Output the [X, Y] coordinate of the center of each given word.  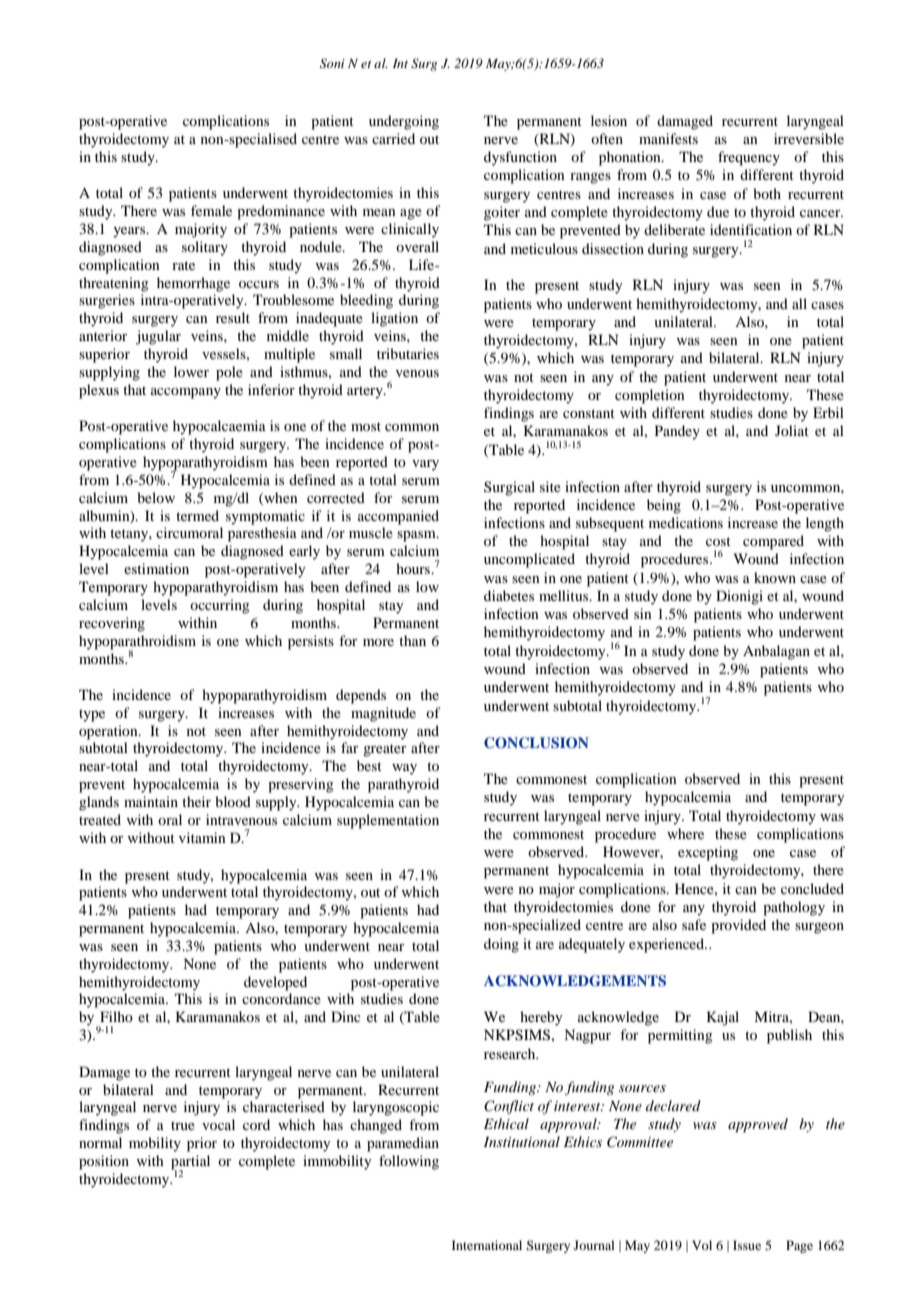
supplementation [388, 821]
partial [190, 1163]
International [487, 1245]
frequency [749, 158]
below [156, 497]
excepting [708, 853]
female [211, 210]
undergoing [404, 122]
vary [425, 465]
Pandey [677, 432]
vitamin [202, 837]
